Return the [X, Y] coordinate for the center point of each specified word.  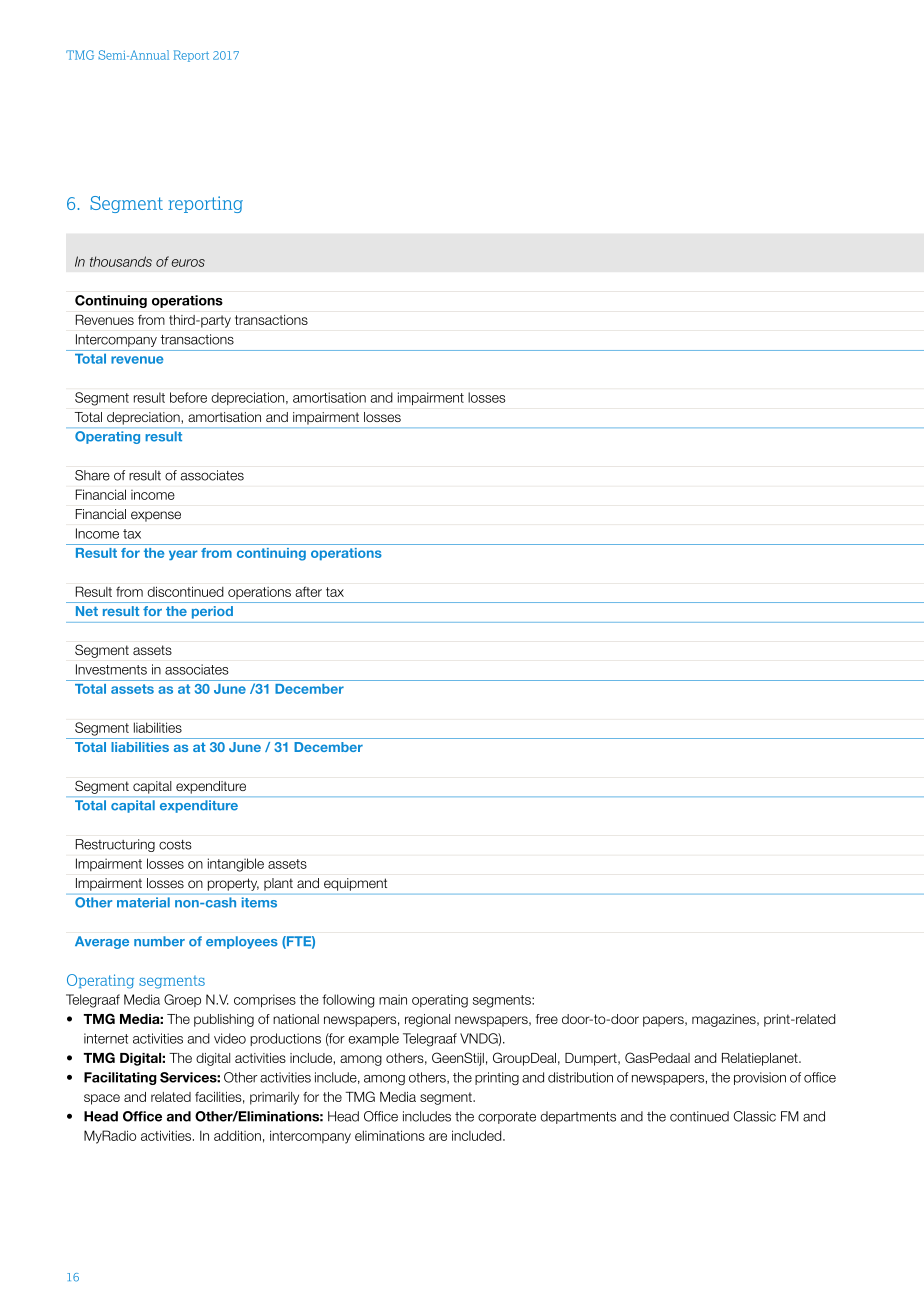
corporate [507, 1118]
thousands [121, 261]
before [188, 397]
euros [188, 263]
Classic [754, 1116]
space [102, 1099]
